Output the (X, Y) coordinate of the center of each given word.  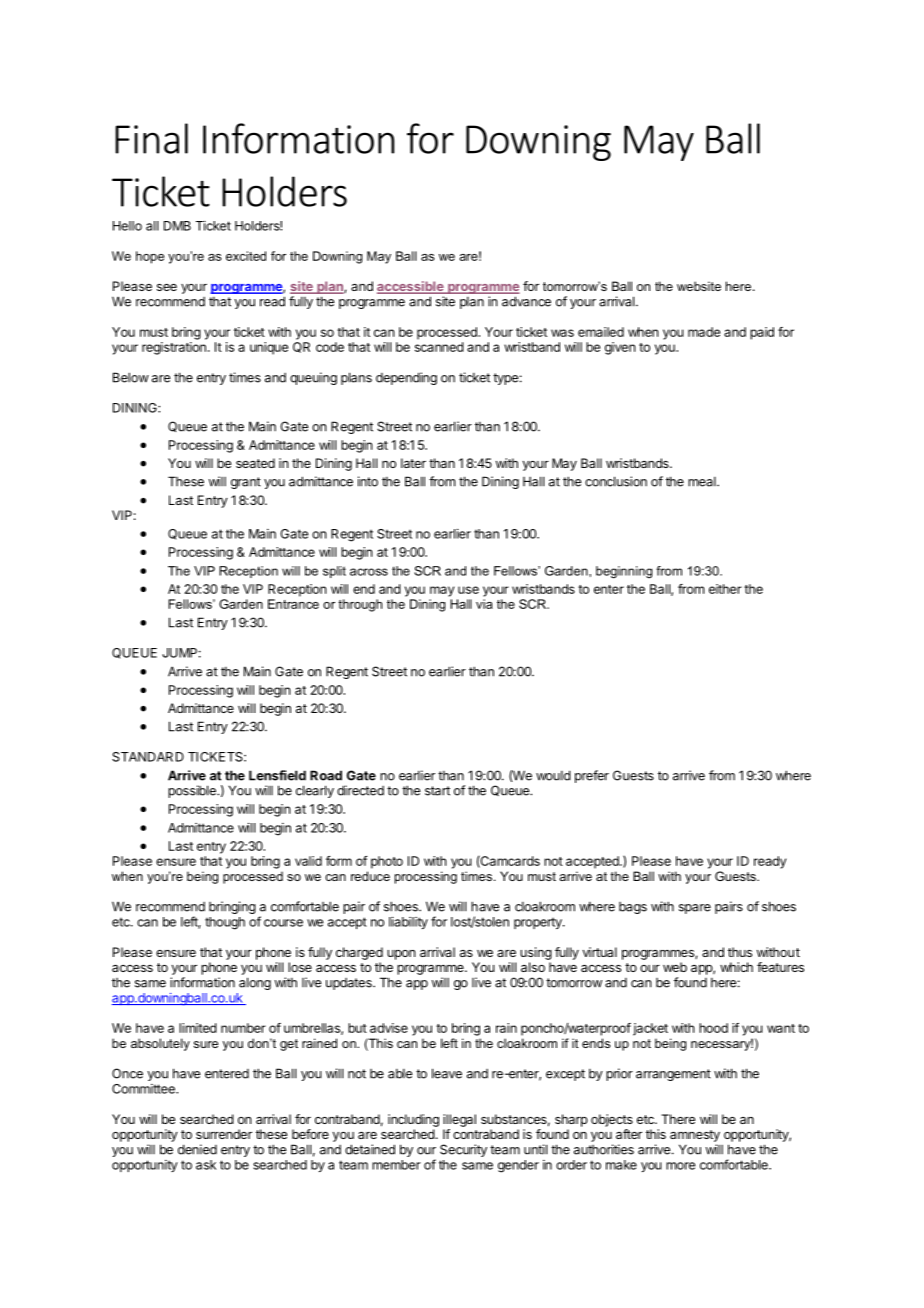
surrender (224, 1134)
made (704, 332)
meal (703, 482)
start (437, 791)
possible (193, 791)
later (413, 463)
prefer (592, 776)
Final (151, 138)
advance (526, 301)
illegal (459, 1120)
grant (246, 483)
